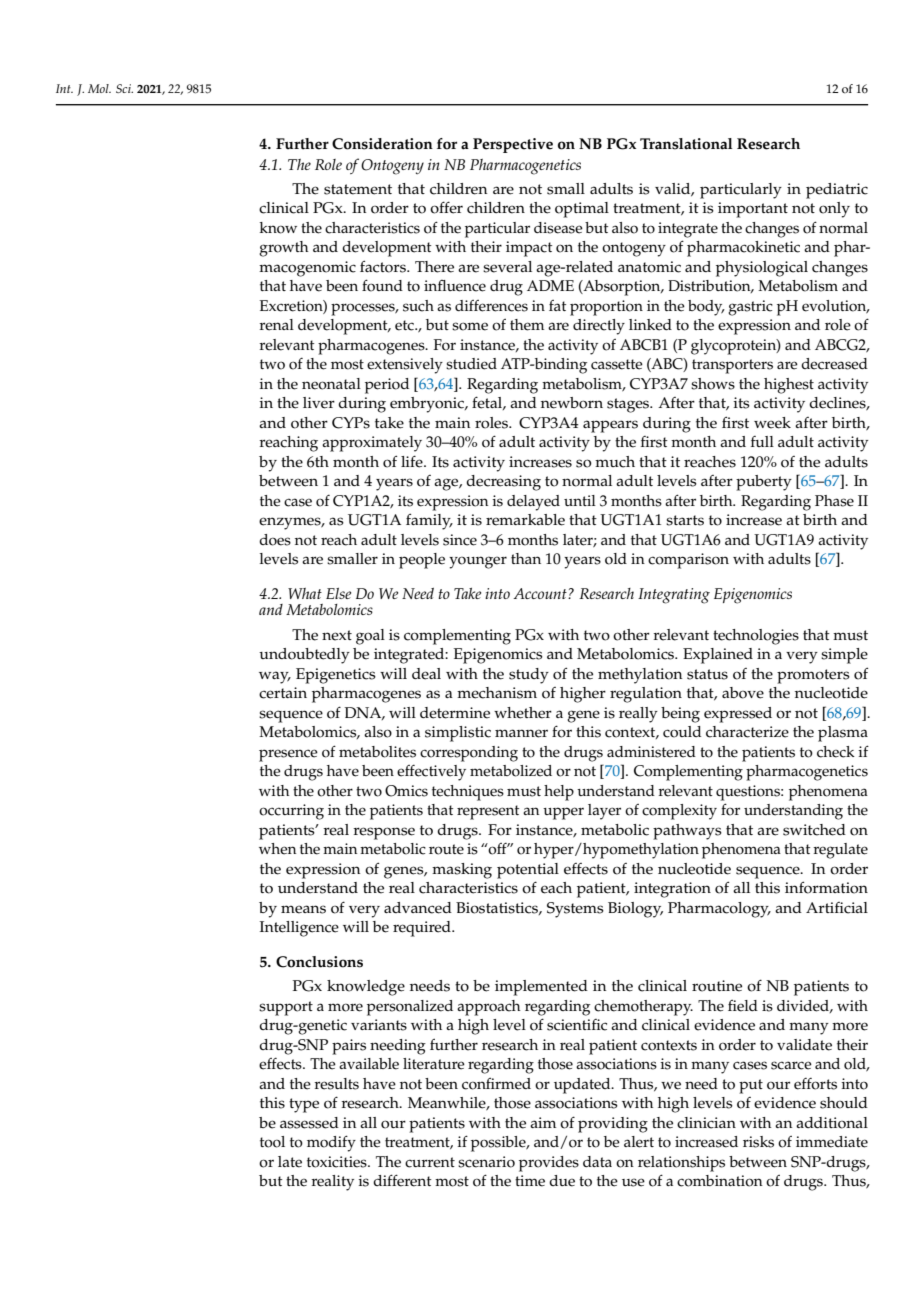  I want to click on switched, so click(814, 830).
